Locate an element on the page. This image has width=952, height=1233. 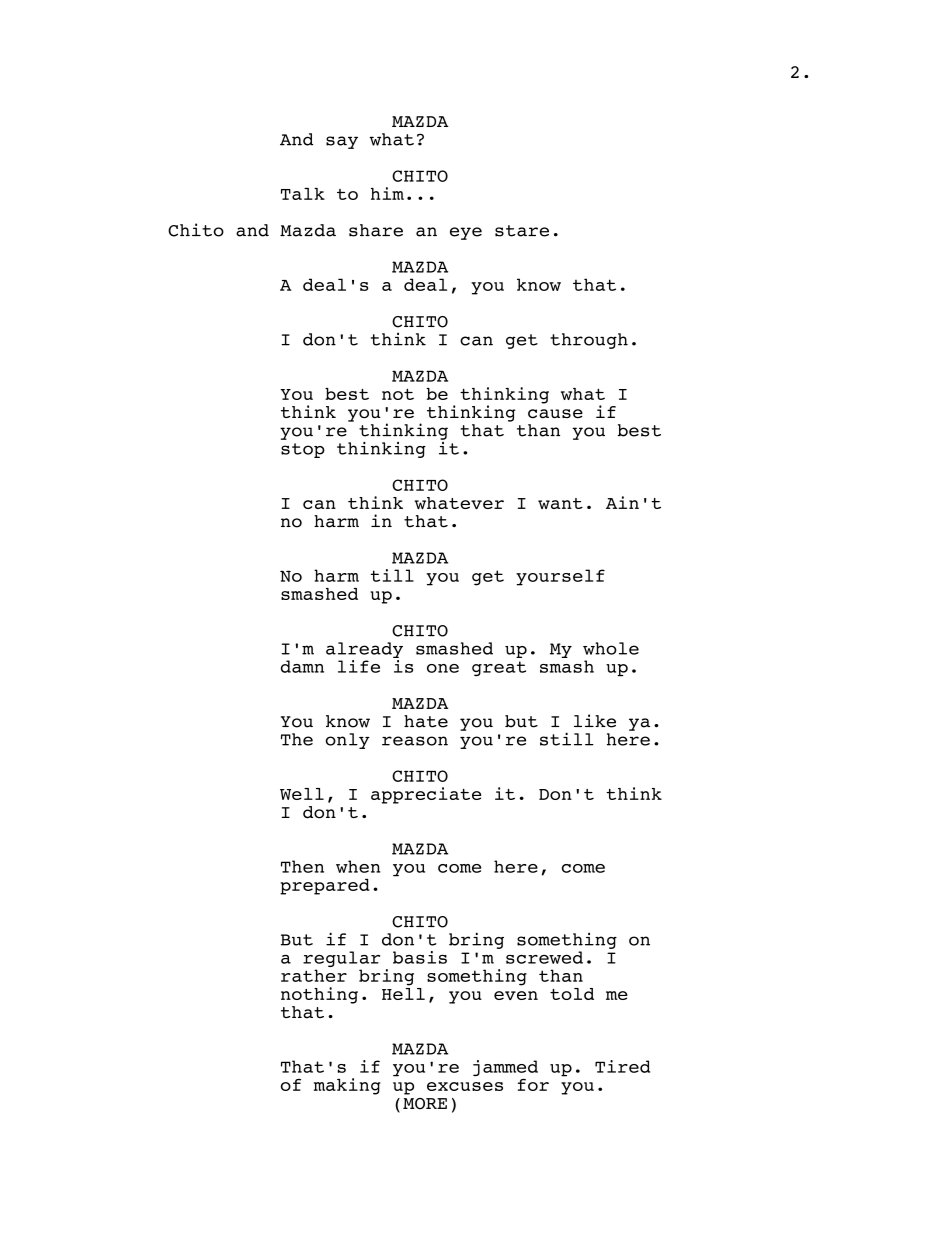
say is located at coordinates (342, 142).
